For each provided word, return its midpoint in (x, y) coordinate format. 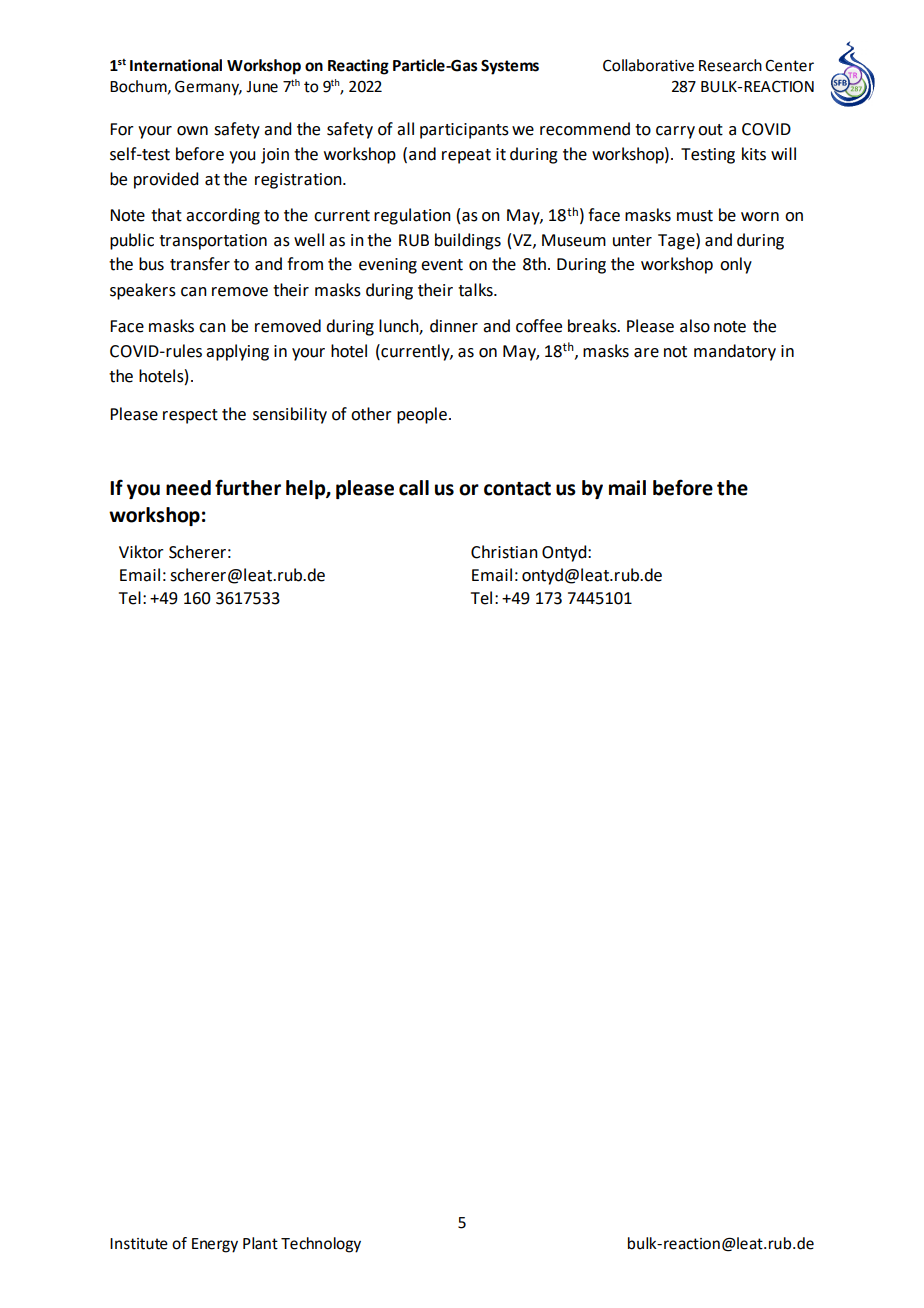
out (710, 130)
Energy (215, 1245)
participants (464, 131)
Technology (321, 1245)
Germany (208, 88)
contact (517, 489)
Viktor (141, 552)
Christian (504, 552)
